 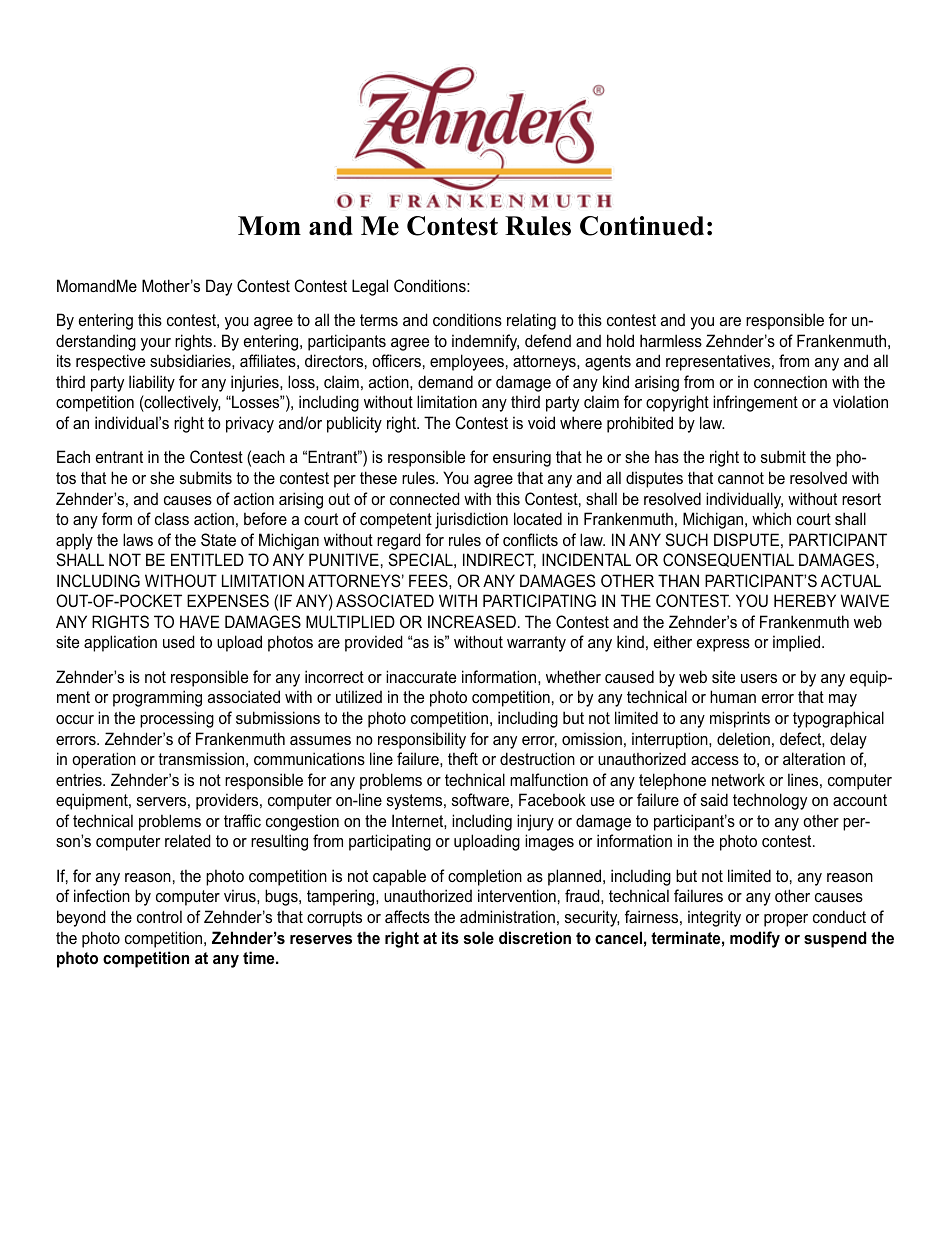 I want to click on proper, so click(x=786, y=920).
